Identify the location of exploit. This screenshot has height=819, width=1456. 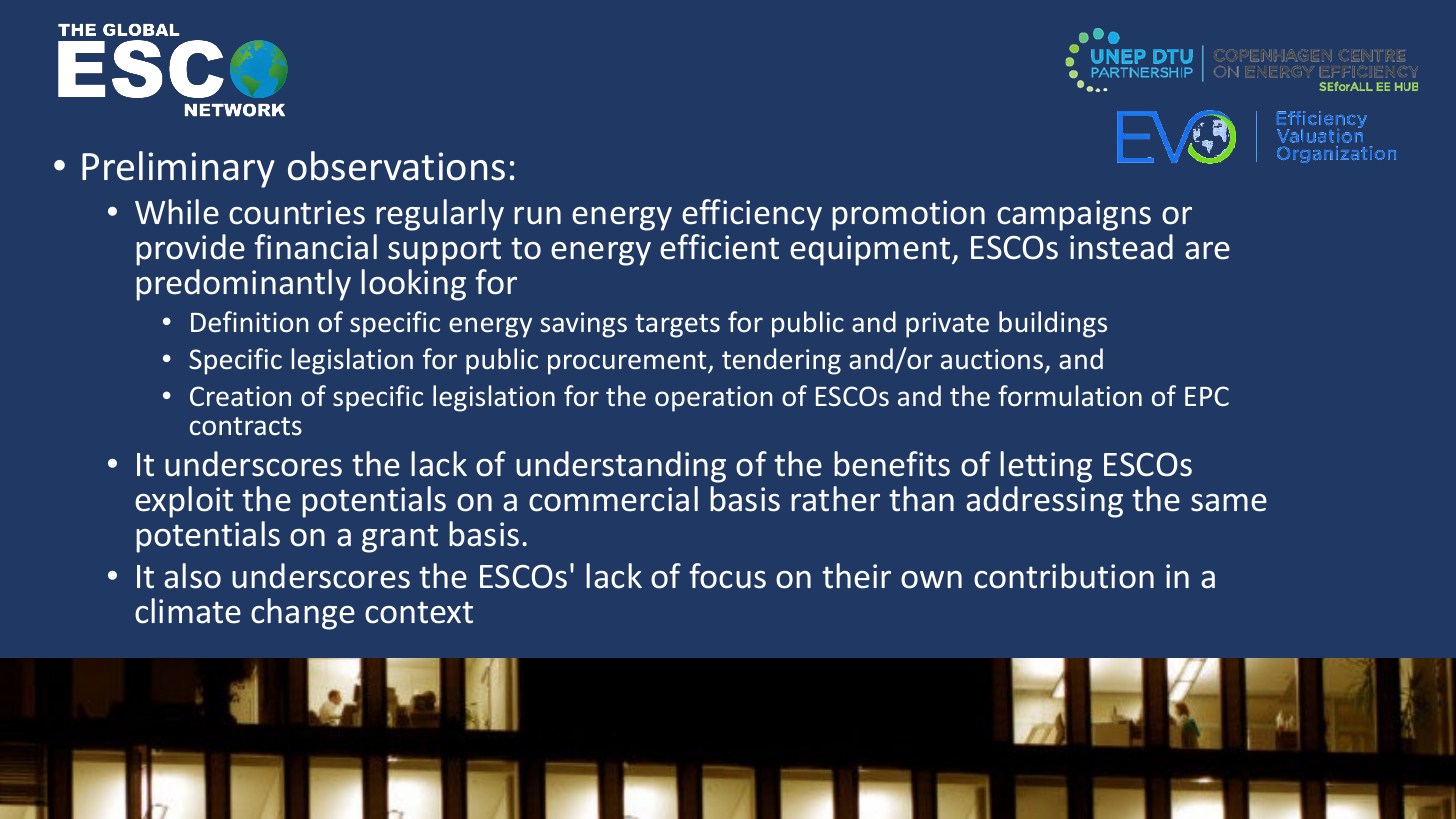
(184, 502).
